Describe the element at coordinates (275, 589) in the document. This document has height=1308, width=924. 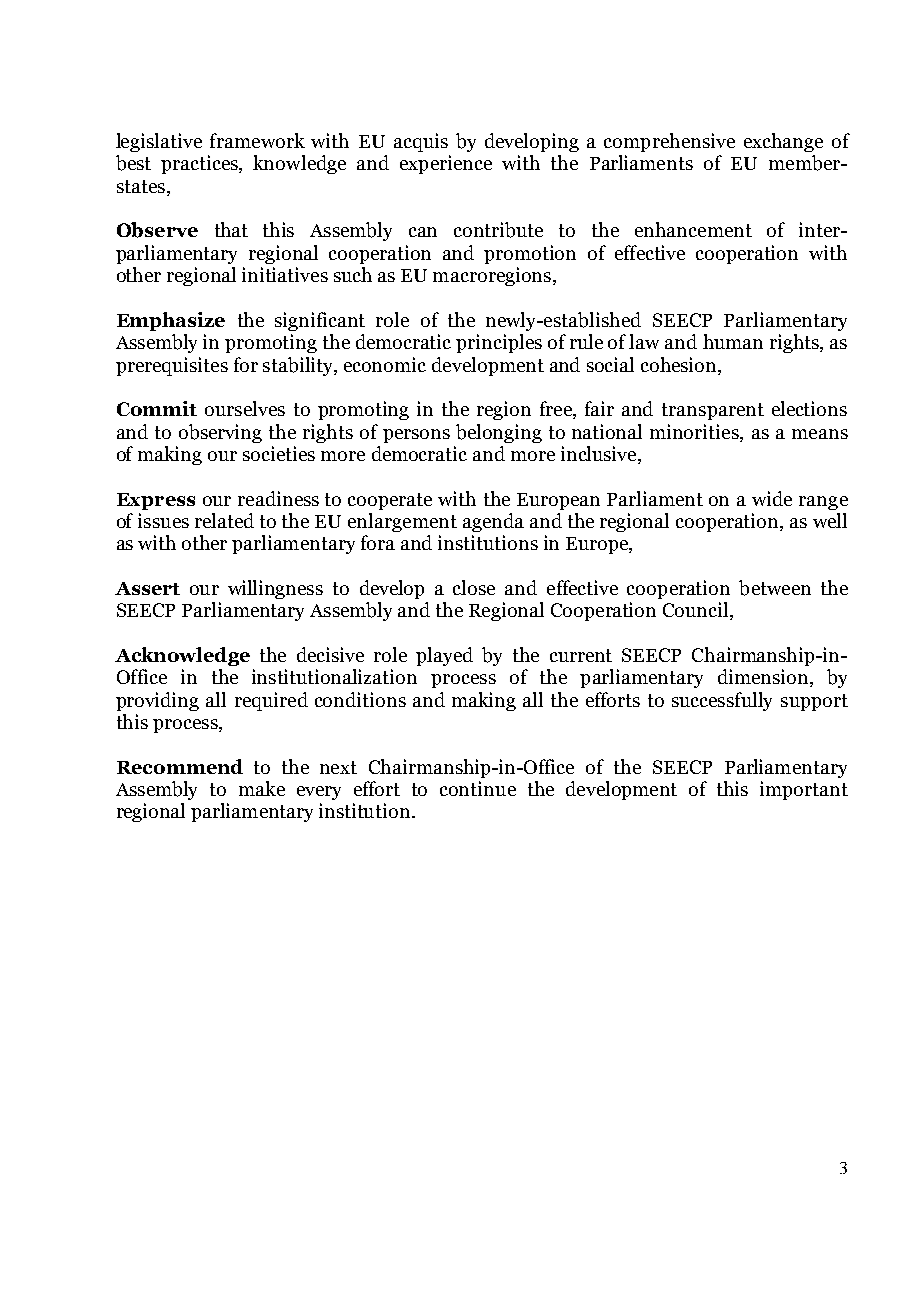
I see `willingness` at that location.
